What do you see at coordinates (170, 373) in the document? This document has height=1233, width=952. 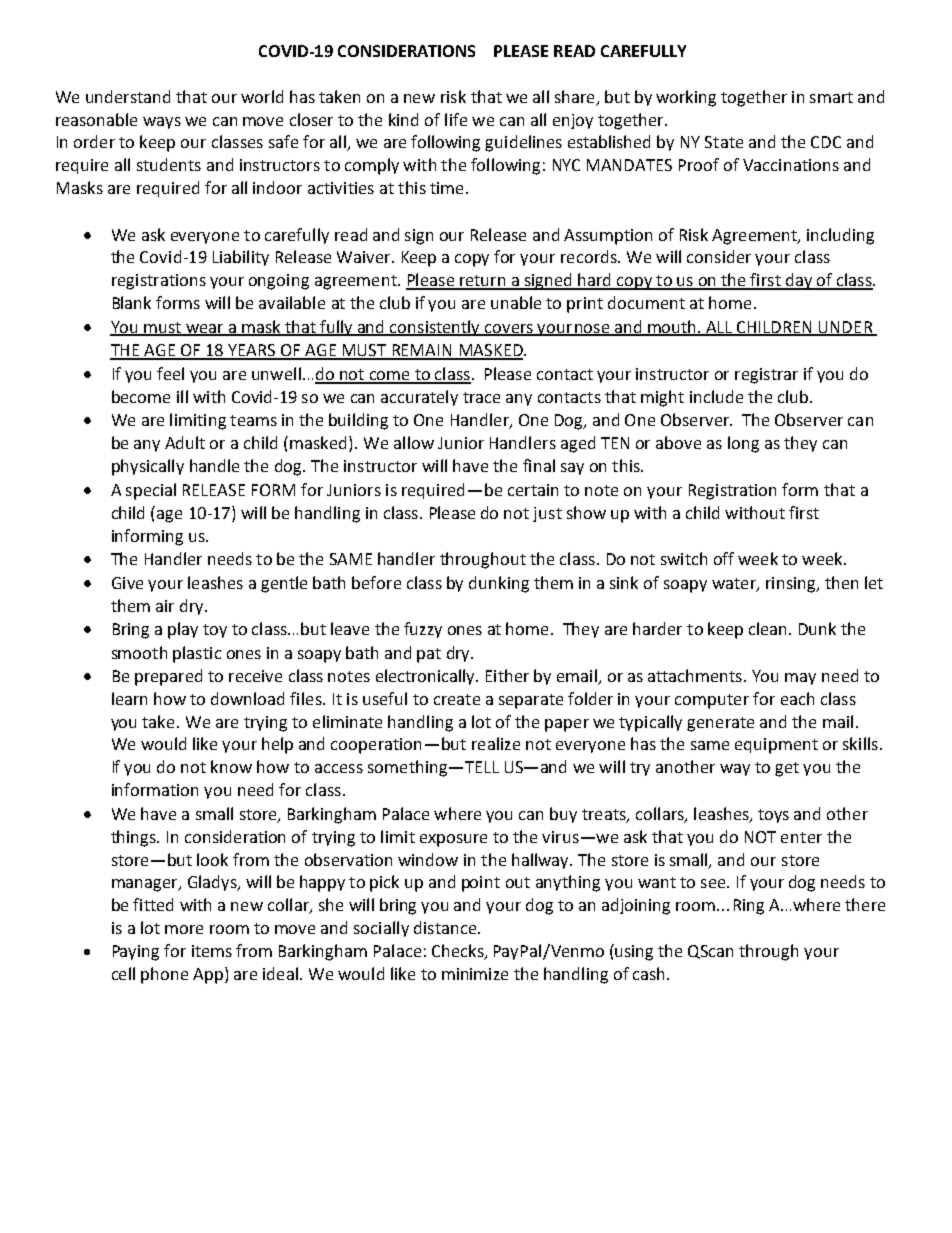 I see `feel` at bounding box center [170, 373].
